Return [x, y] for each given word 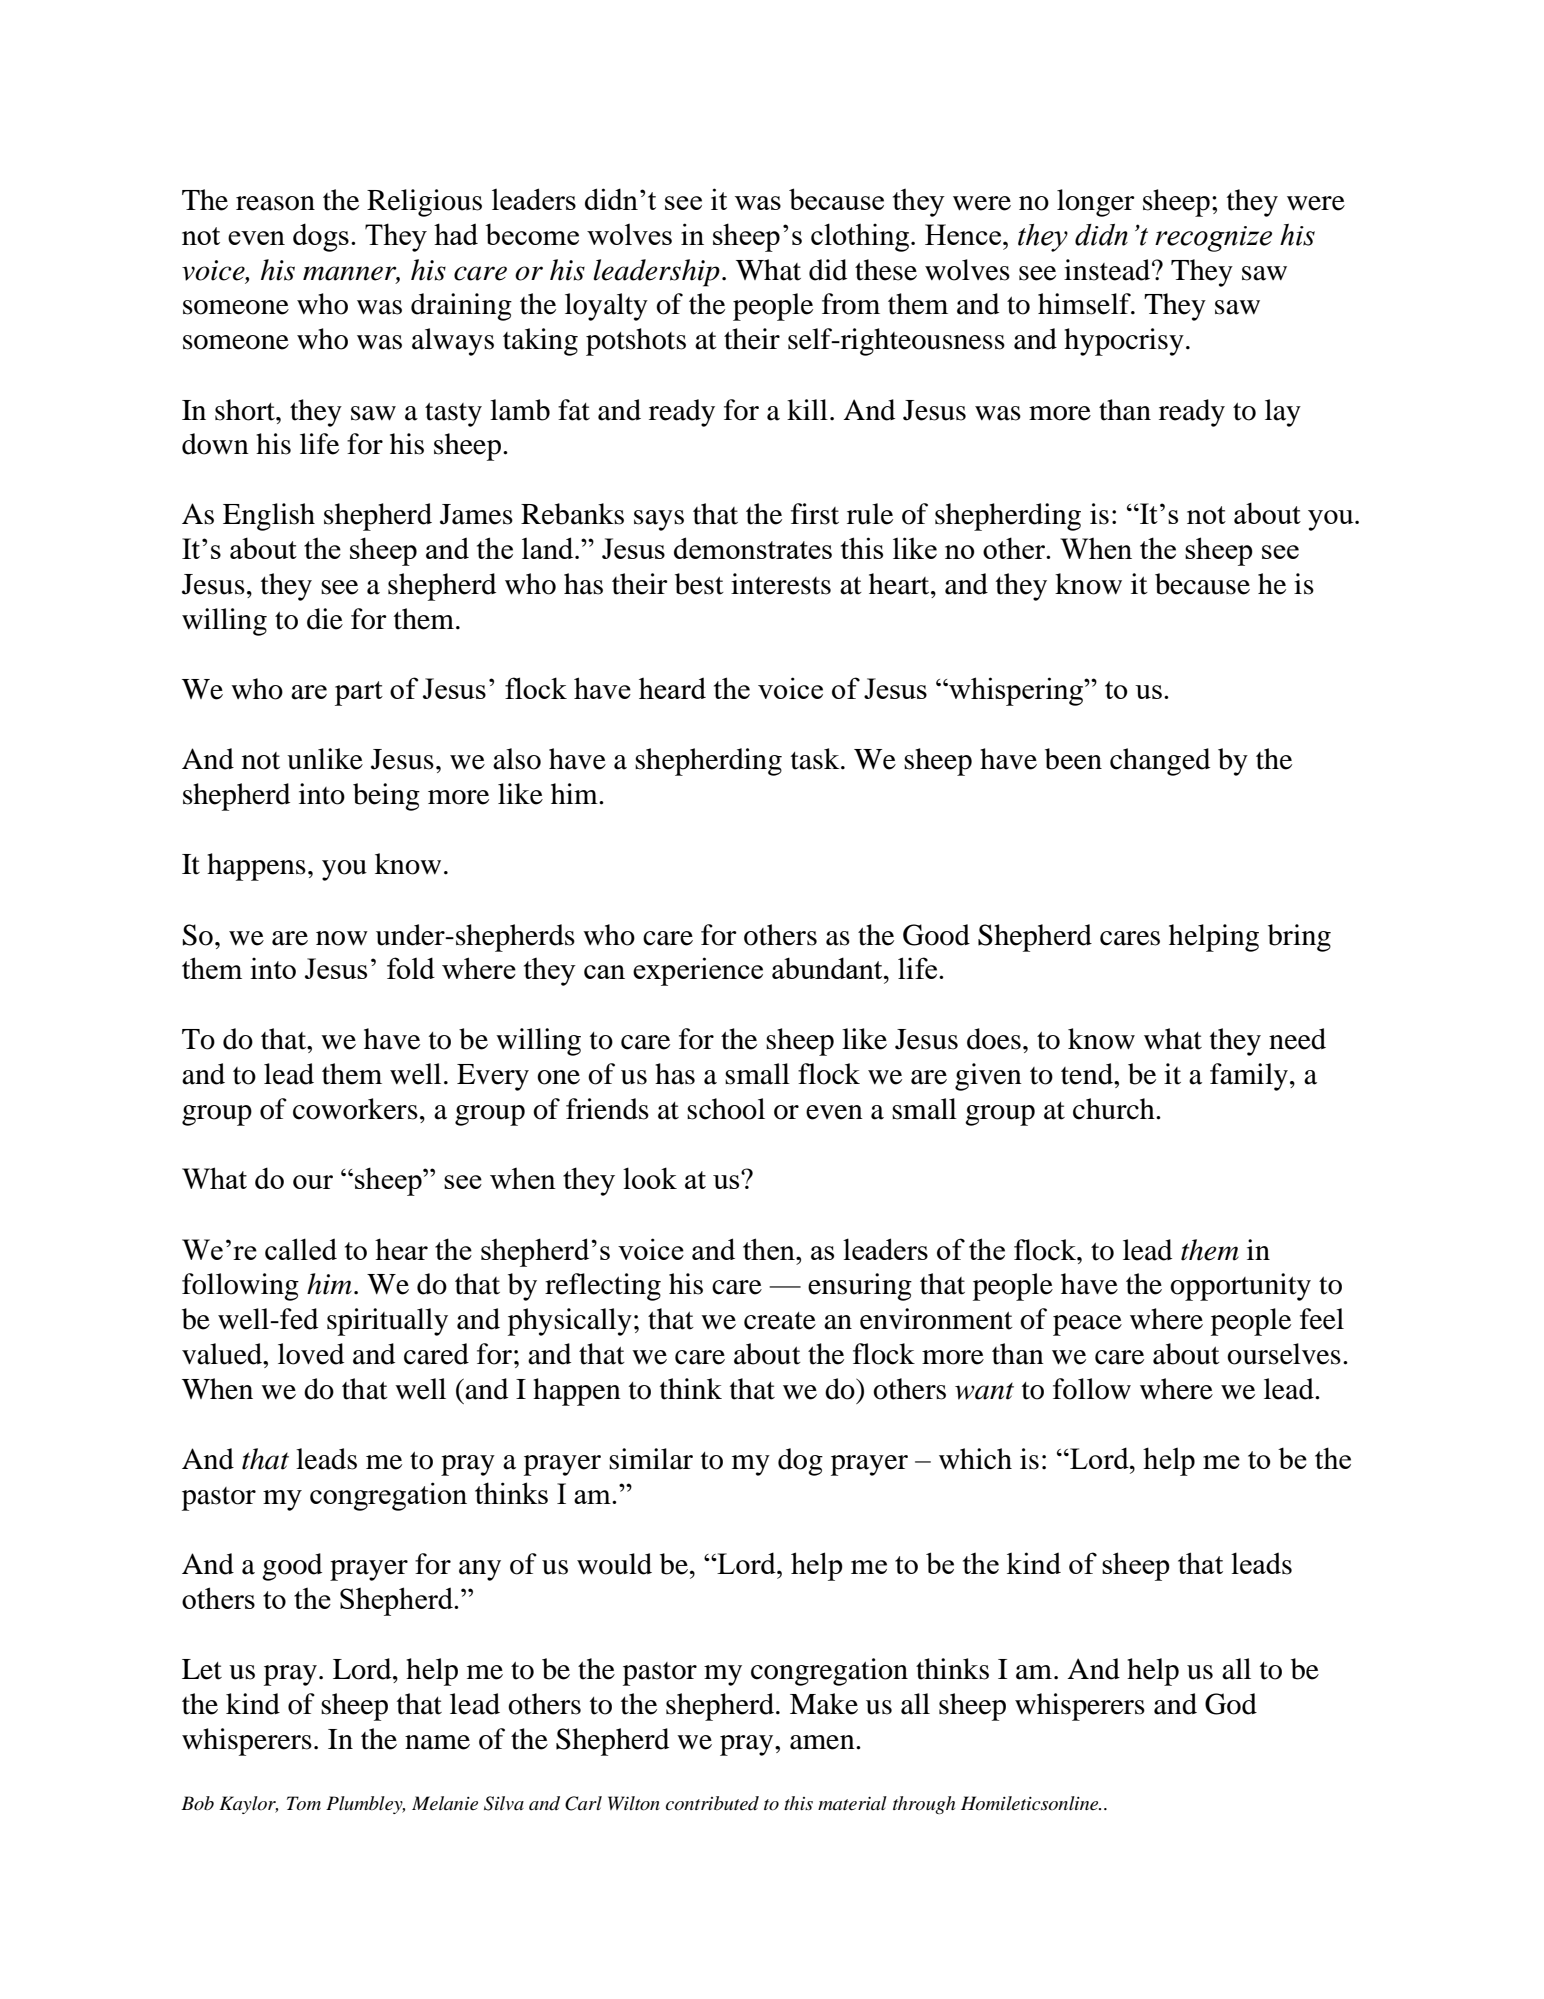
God [1231, 1704]
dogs [321, 237]
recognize [1213, 239]
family [1249, 1077]
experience [698, 971]
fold [411, 968]
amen [823, 1742]
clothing [861, 237]
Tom [304, 1803]
